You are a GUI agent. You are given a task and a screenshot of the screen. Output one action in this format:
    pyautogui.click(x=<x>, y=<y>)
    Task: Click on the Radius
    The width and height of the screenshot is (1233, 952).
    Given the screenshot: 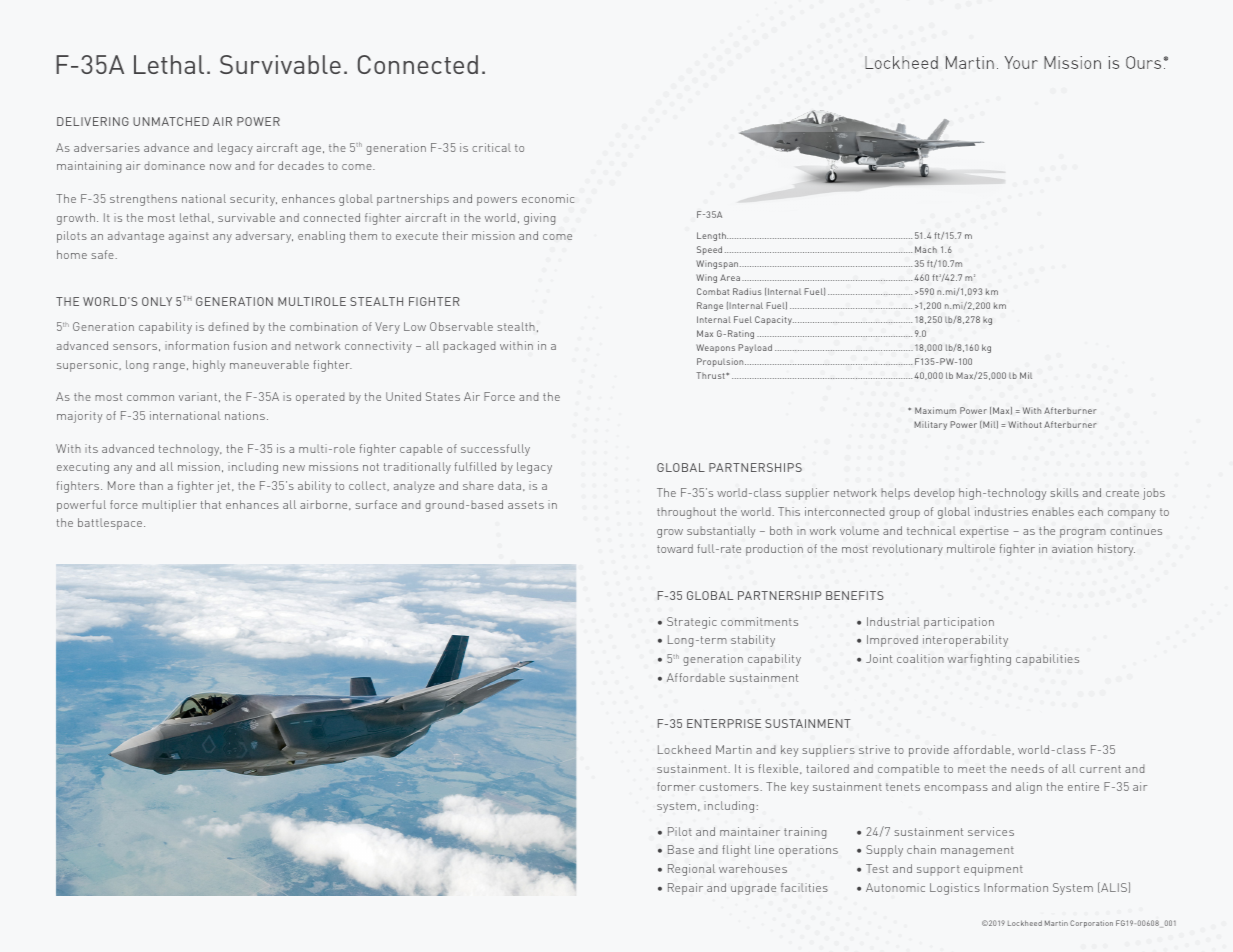 What is the action you would take?
    pyautogui.click(x=747, y=291)
